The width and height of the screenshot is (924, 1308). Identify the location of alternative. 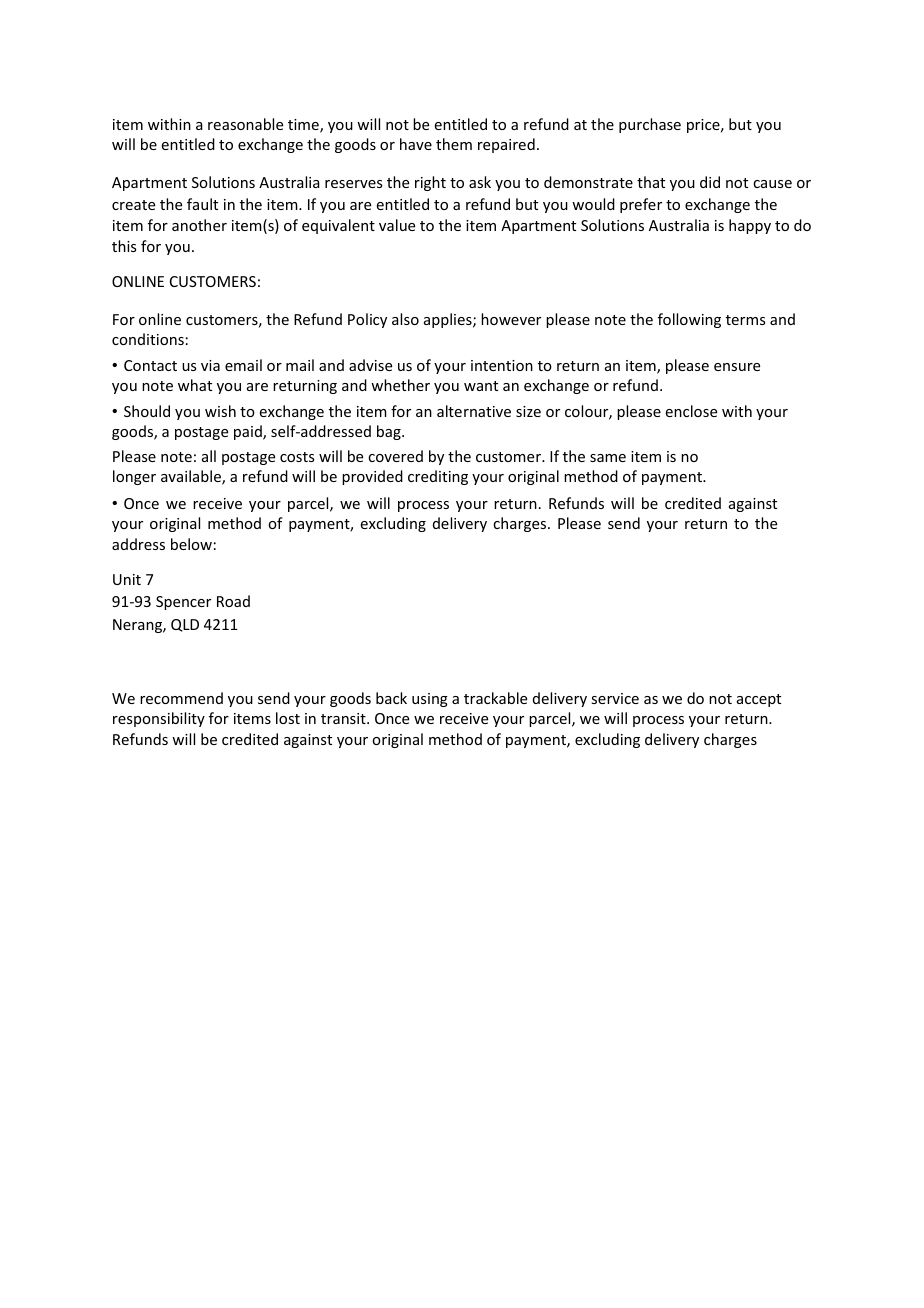
(474, 411).
